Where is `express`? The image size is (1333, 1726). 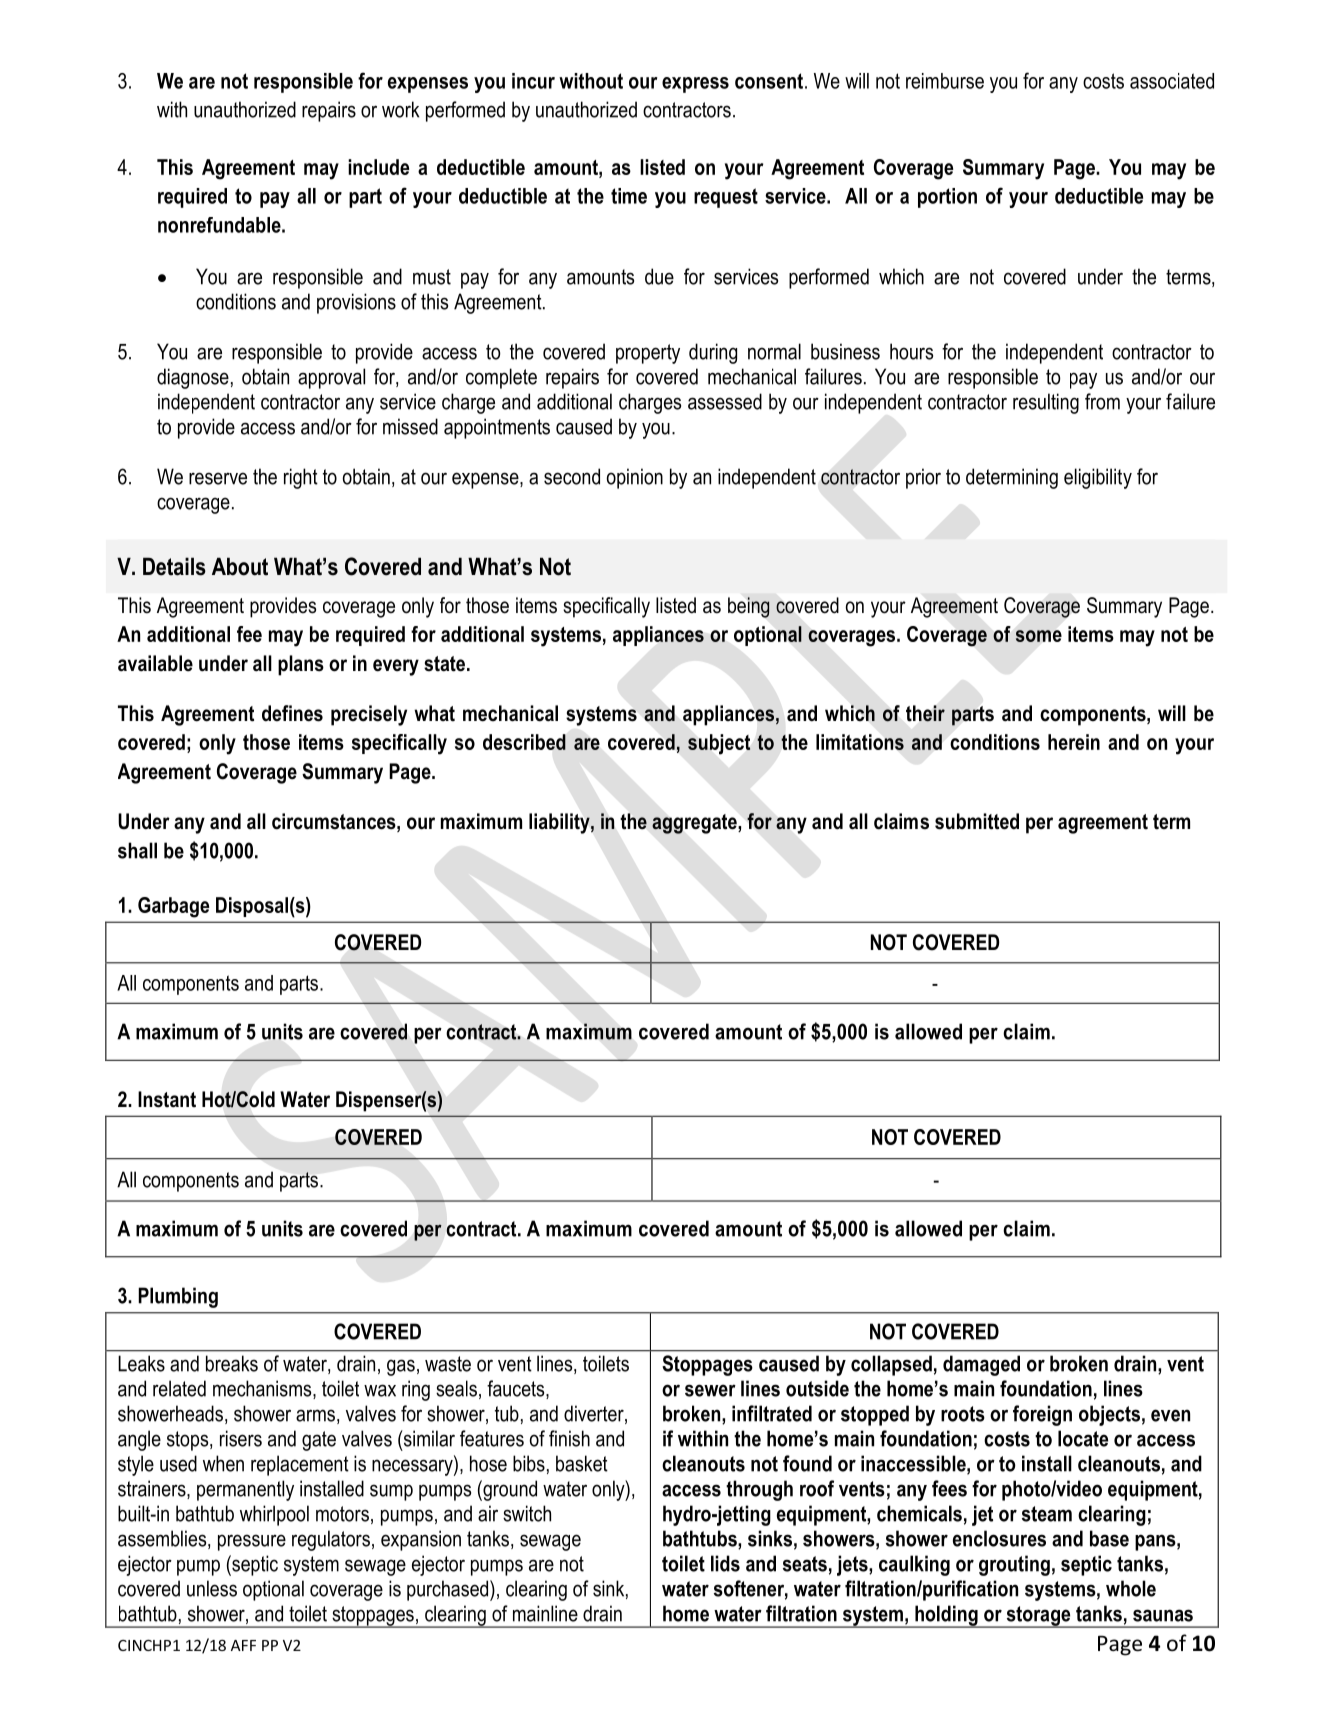 express is located at coordinates (695, 85).
